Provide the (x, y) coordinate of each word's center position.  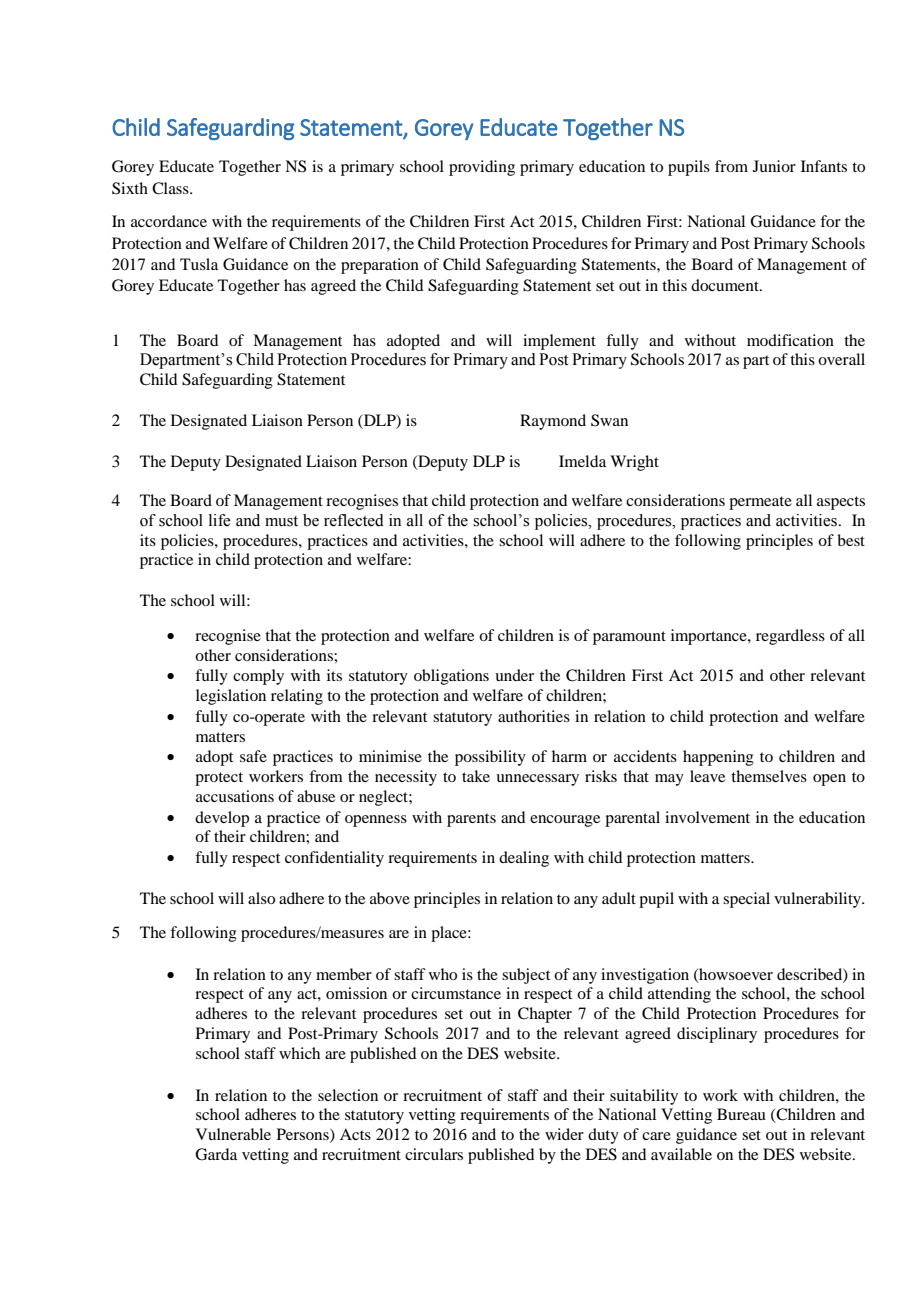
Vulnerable (233, 1134)
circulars (434, 1154)
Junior (774, 166)
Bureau (741, 1114)
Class (171, 188)
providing (482, 168)
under (514, 675)
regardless (790, 637)
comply (258, 677)
